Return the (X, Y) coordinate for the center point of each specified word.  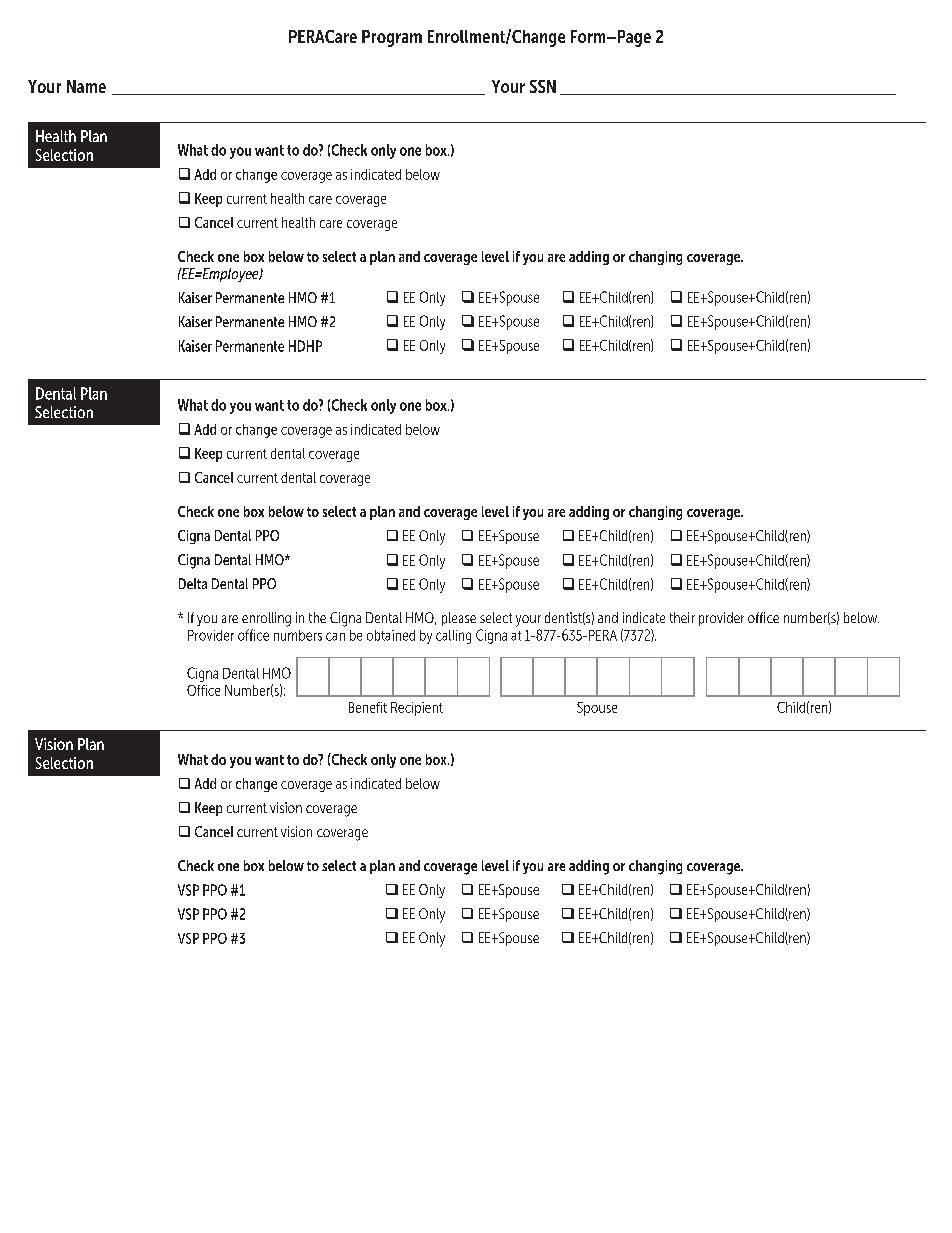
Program (392, 38)
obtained (391, 635)
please (459, 619)
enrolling (266, 619)
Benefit (368, 707)
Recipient (417, 709)
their (682, 617)
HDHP (305, 346)
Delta (193, 583)
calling (453, 637)
